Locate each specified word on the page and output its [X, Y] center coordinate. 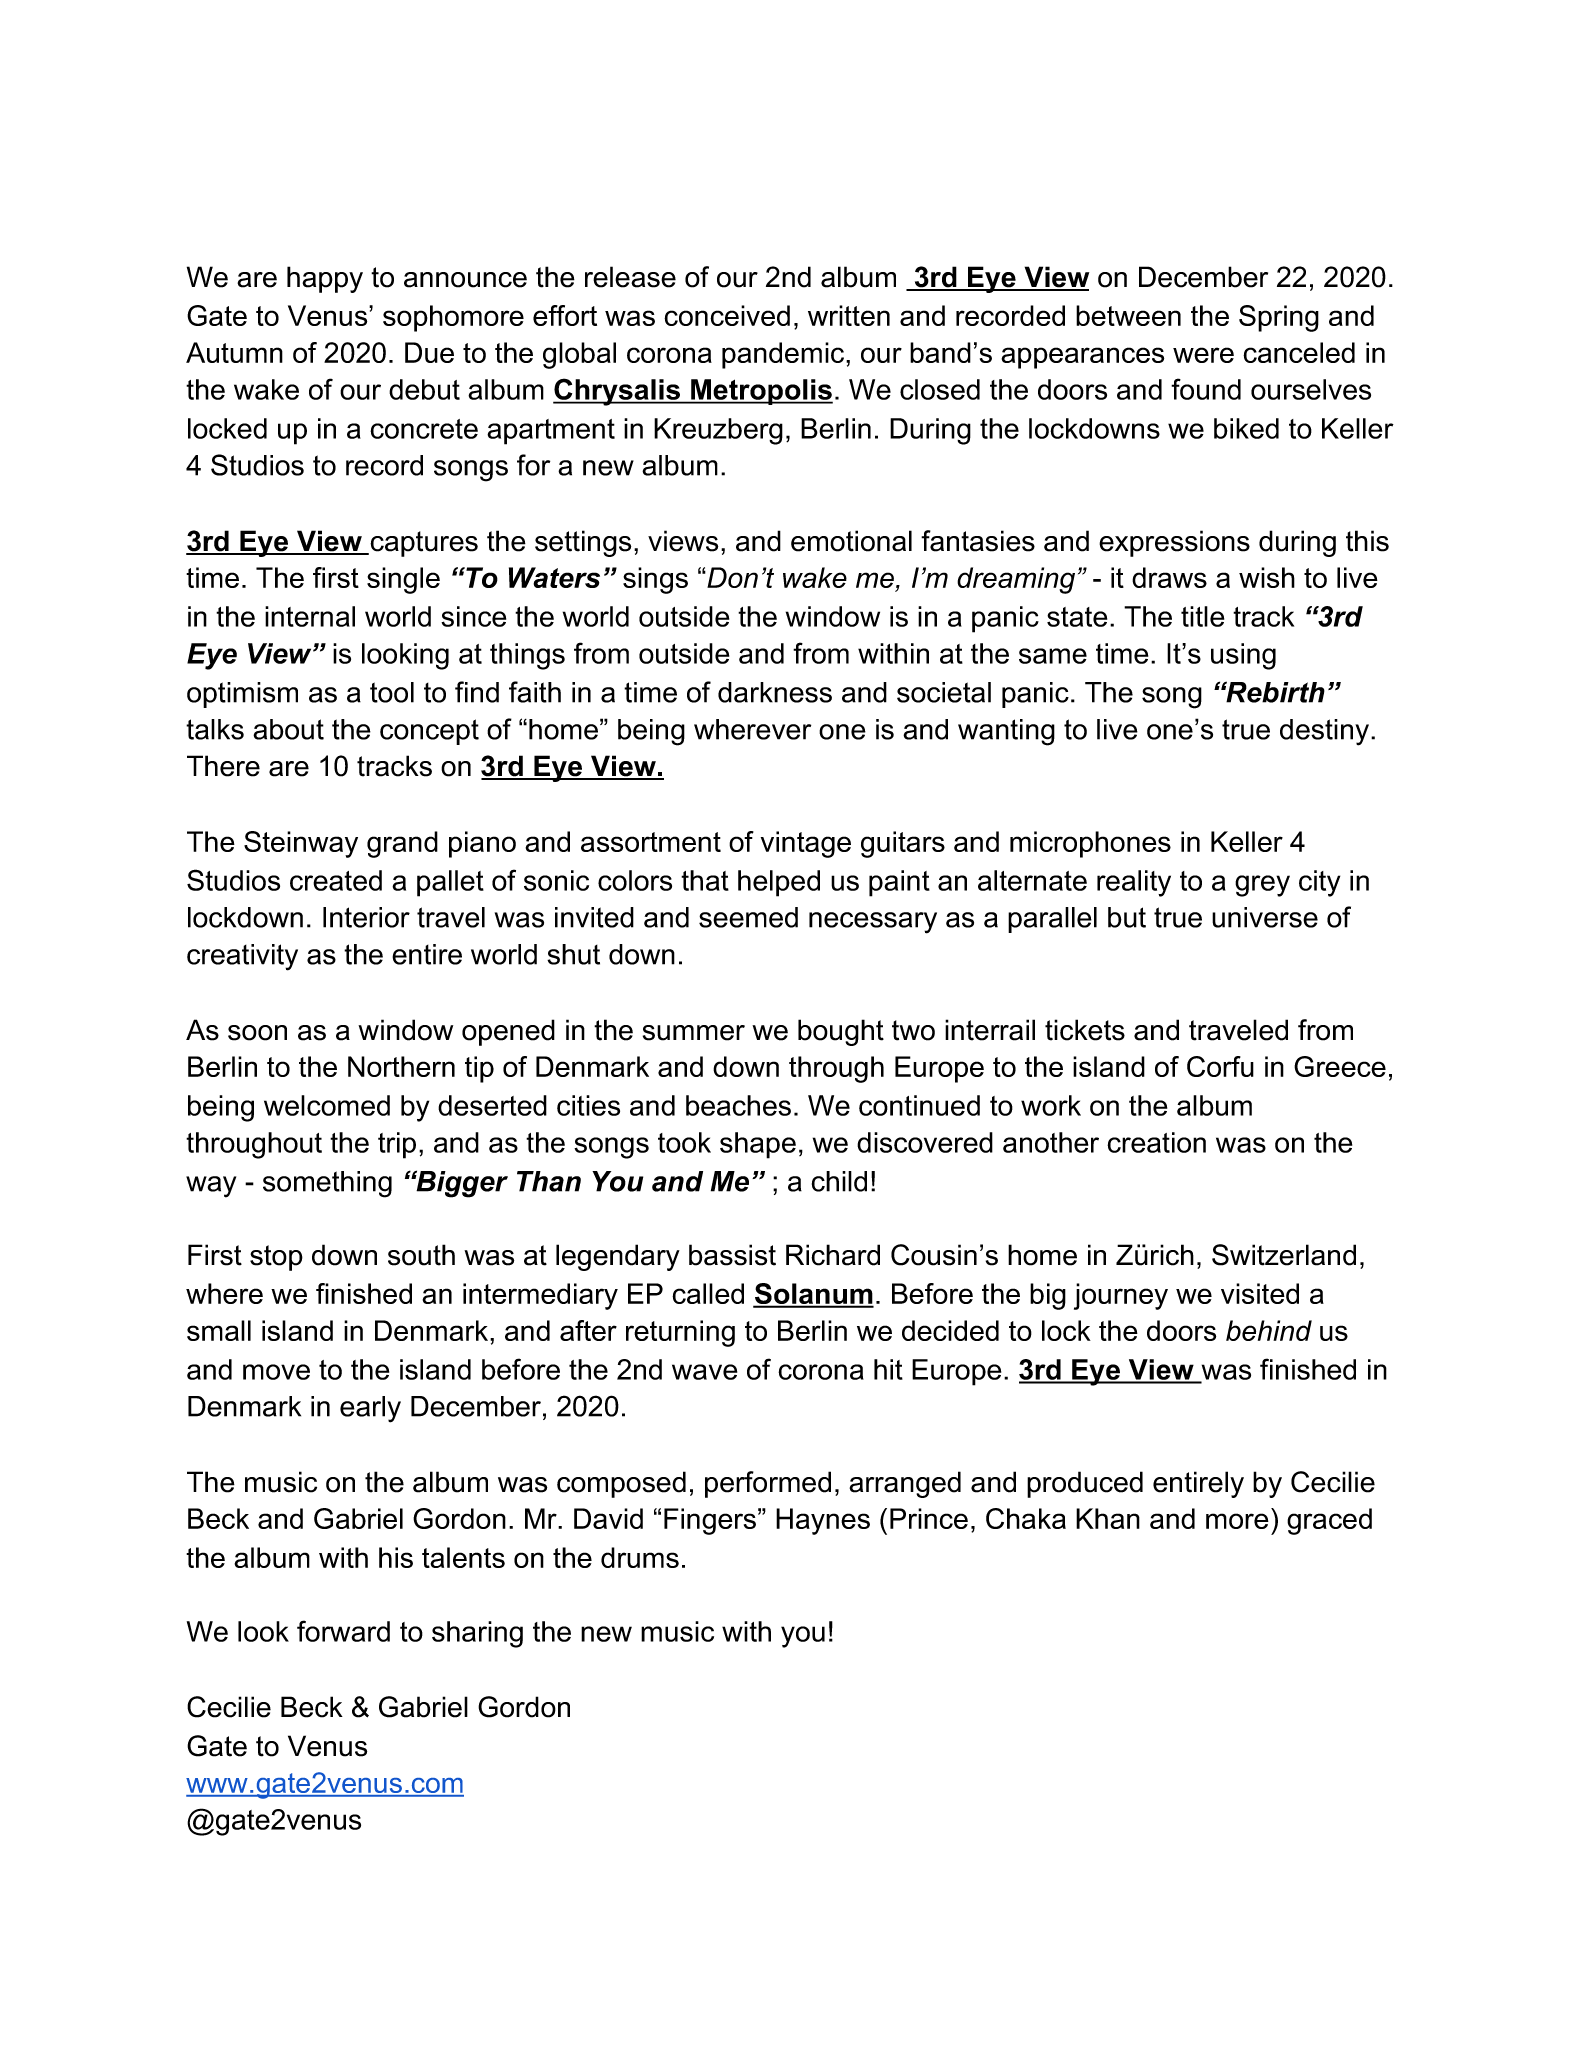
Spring [1279, 318]
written [849, 315]
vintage [806, 844]
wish [1267, 577]
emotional [851, 541]
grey [1262, 886]
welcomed [327, 1105]
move [276, 1372]
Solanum [813, 1295]
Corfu [1220, 1066]
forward [343, 1631]
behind [1269, 1330]
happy [325, 279]
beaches [738, 1105]
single [403, 580]
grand [402, 844]
